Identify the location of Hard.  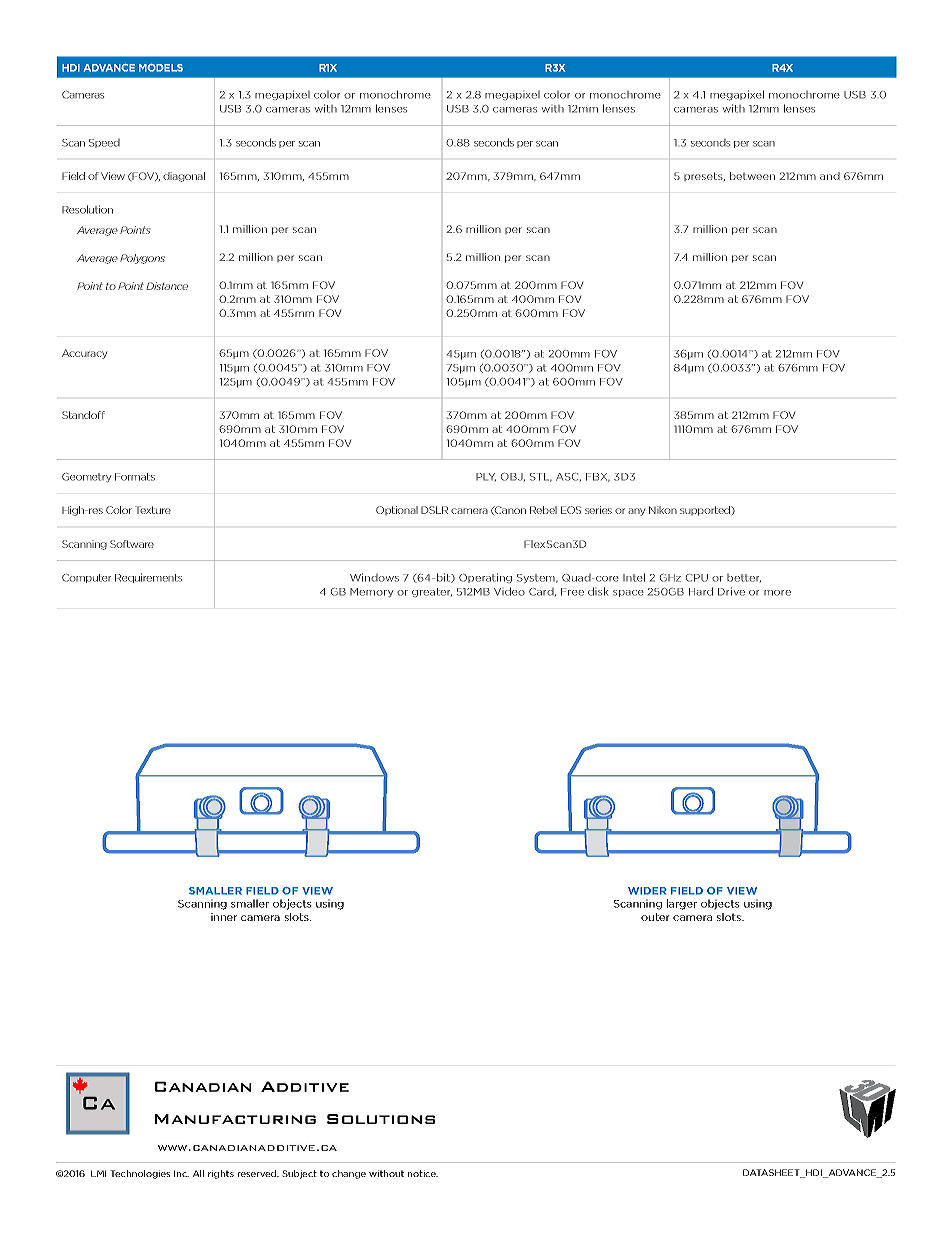
(701, 591).
